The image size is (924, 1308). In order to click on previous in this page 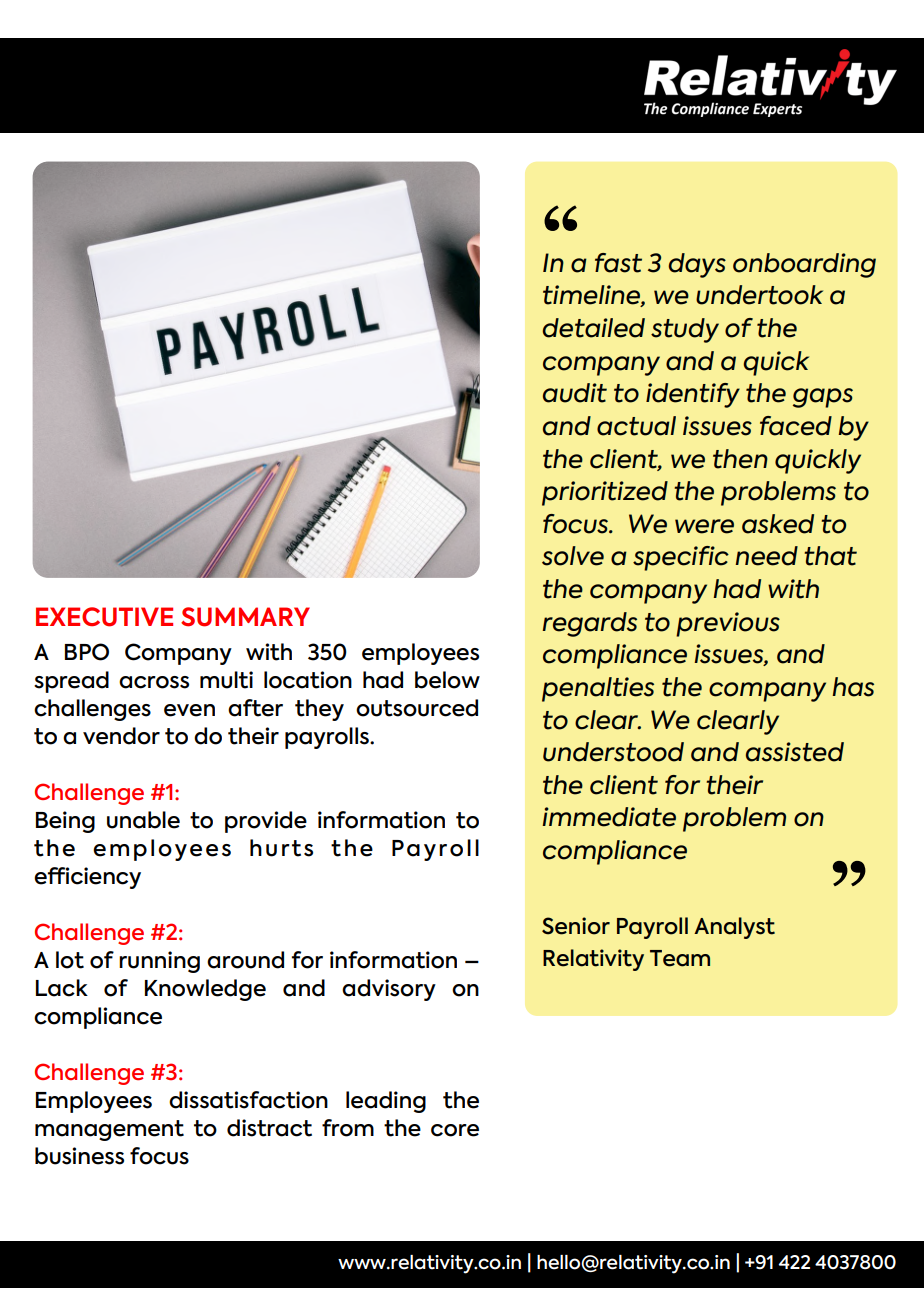, I will do `click(728, 624)`.
